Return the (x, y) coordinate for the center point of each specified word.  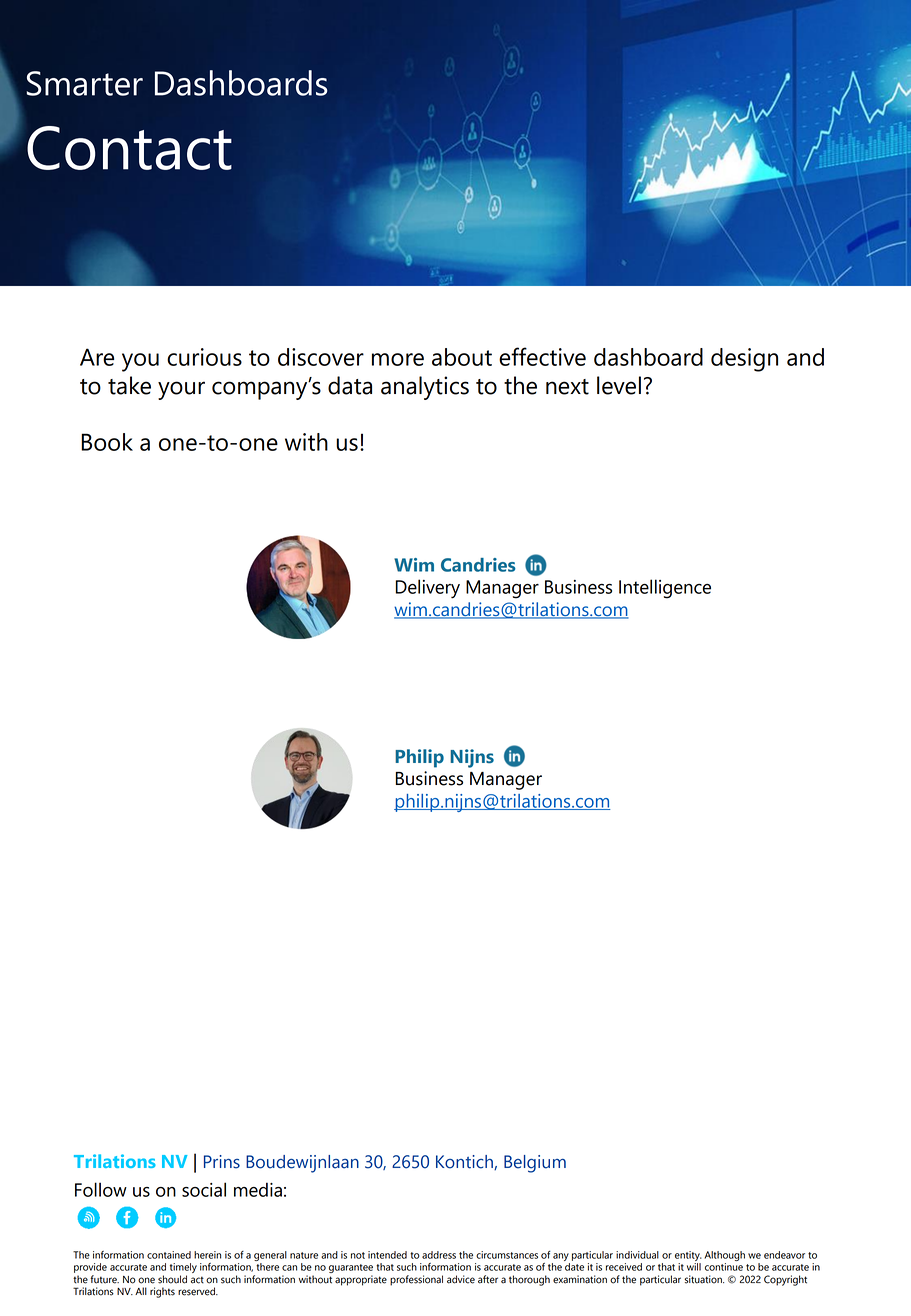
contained (169, 1255)
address (439, 1255)
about (462, 357)
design (744, 360)
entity (688, 1256)
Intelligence (665, 589)
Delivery (427, 589)
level (619, 385)
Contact (129, 148)
